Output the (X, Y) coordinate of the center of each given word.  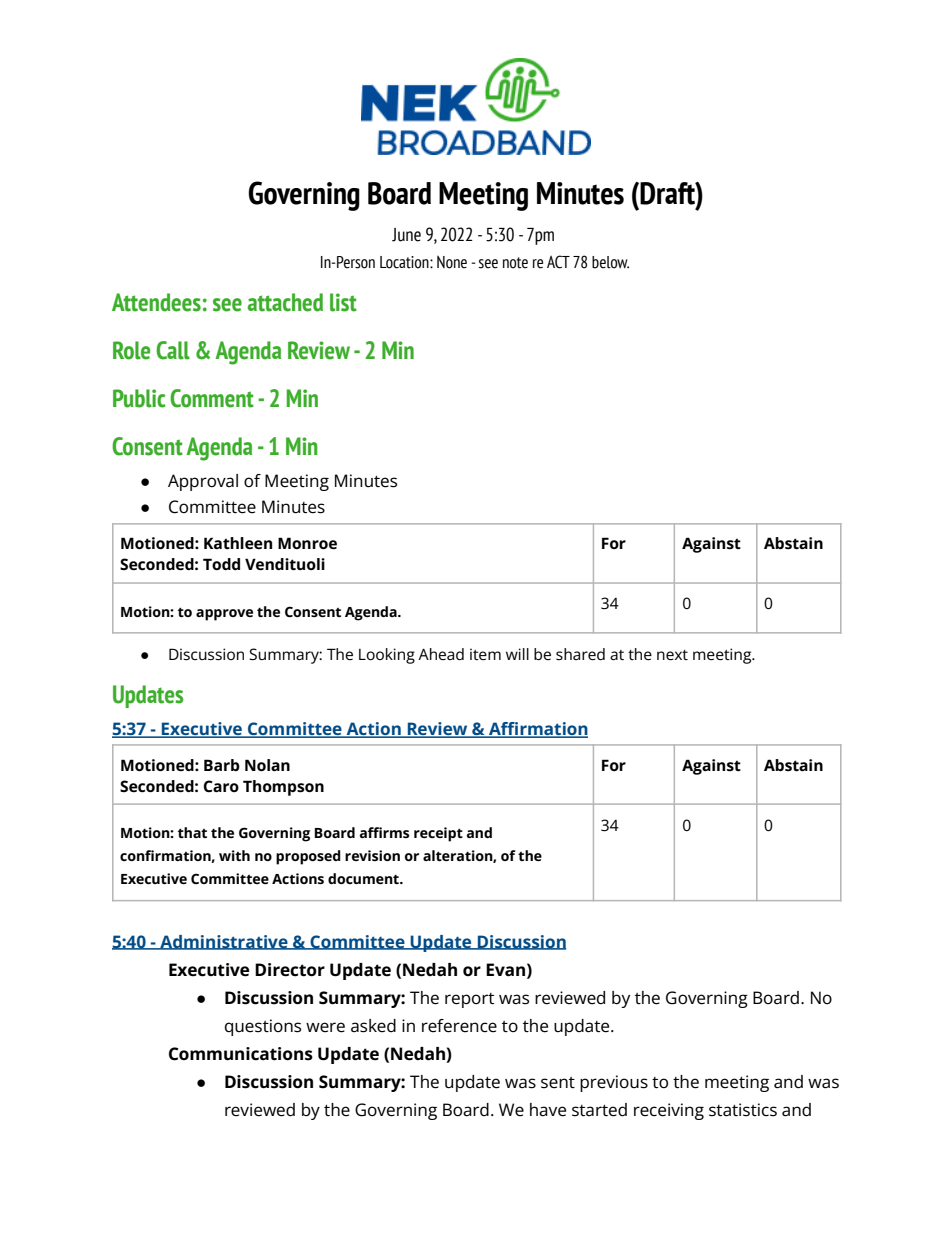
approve (224, 615)
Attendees (156, 302)
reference (459, 1026)
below (610, 262)
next (672, 655)
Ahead (441, 654)
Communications (241, 1054)
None (452, 262)
